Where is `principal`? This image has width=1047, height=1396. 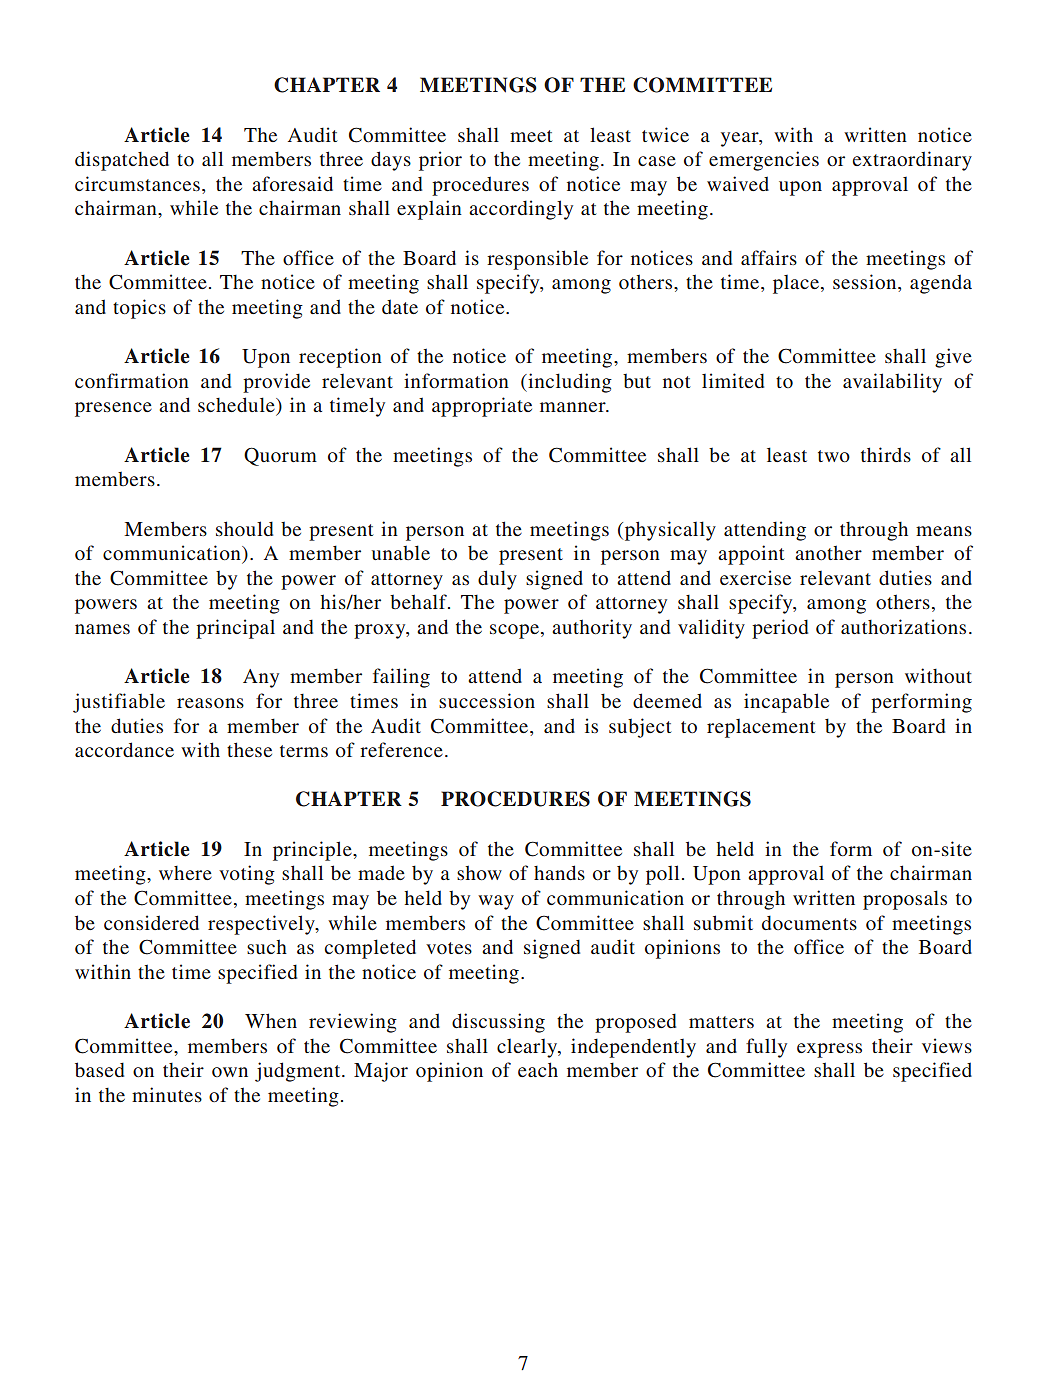
principal is located at coordinates (235, 629).
